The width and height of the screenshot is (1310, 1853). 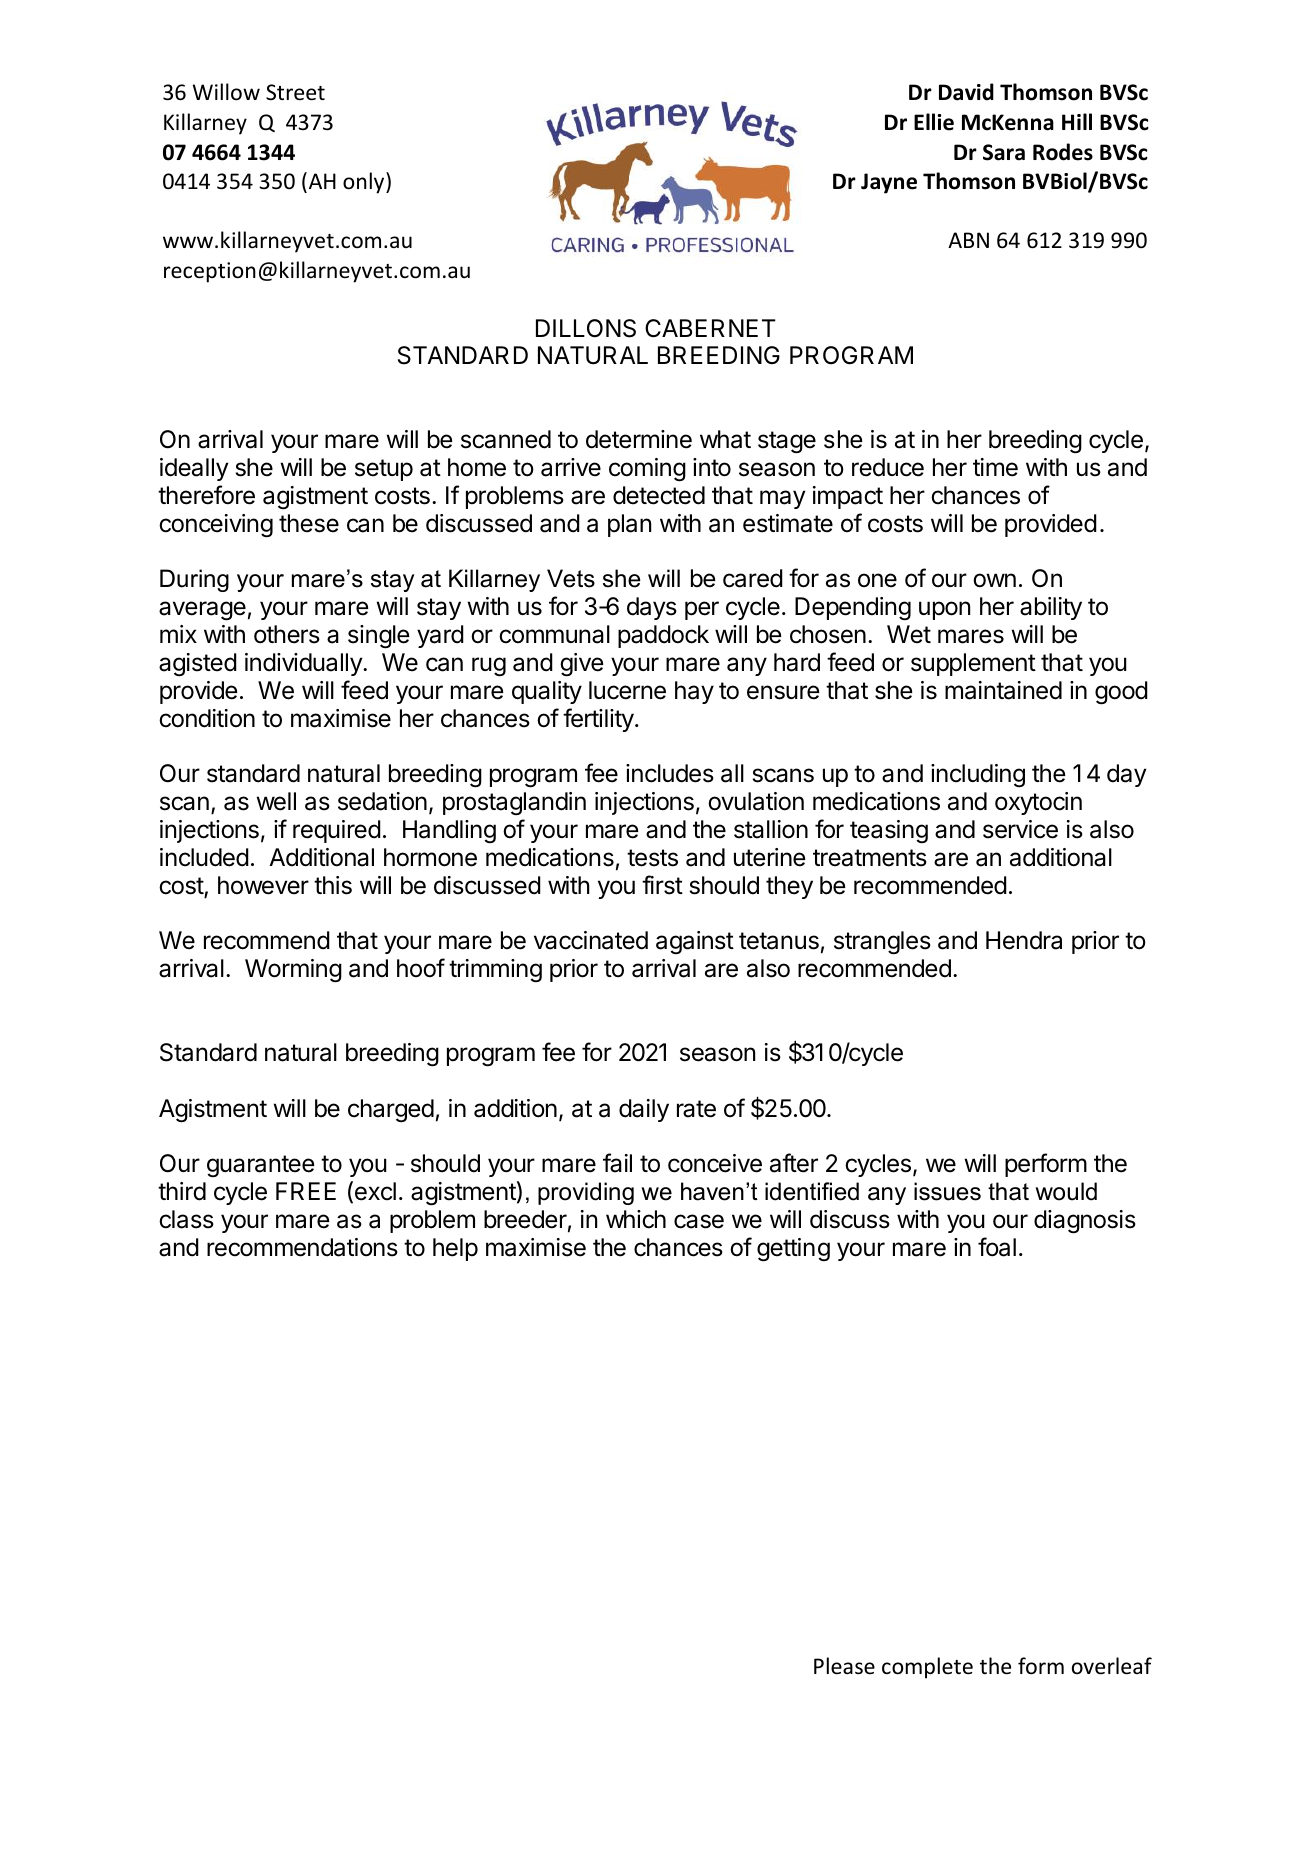 What do you see at coordinates (1004, 152) in the screenshot?
I see `Sara` at bounding box center [1004, 152].
